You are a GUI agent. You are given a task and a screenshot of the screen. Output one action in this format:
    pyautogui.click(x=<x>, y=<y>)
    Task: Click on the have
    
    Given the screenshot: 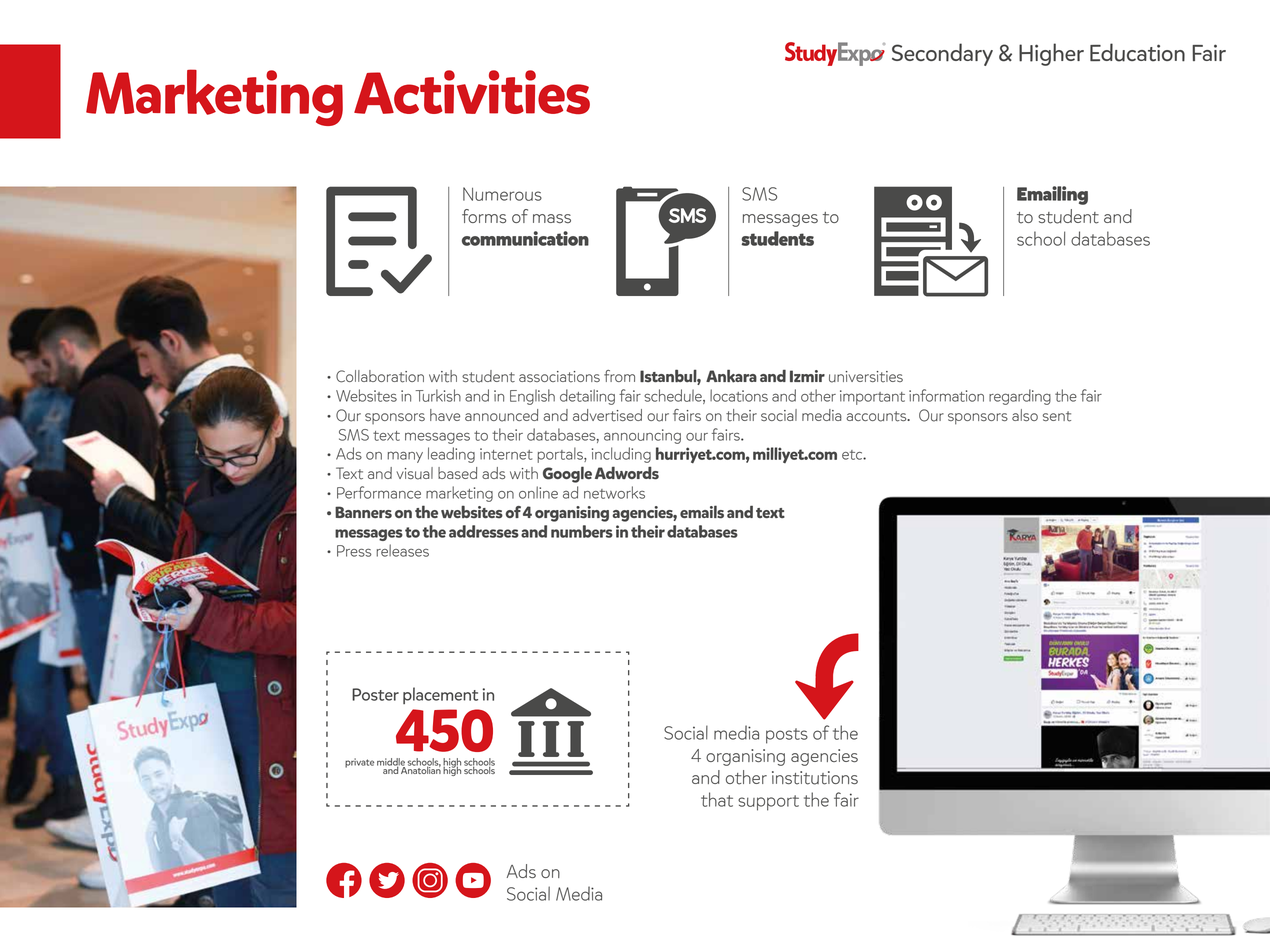 What is the action you would take?
    pyautogui.click(x=445, y=415)
